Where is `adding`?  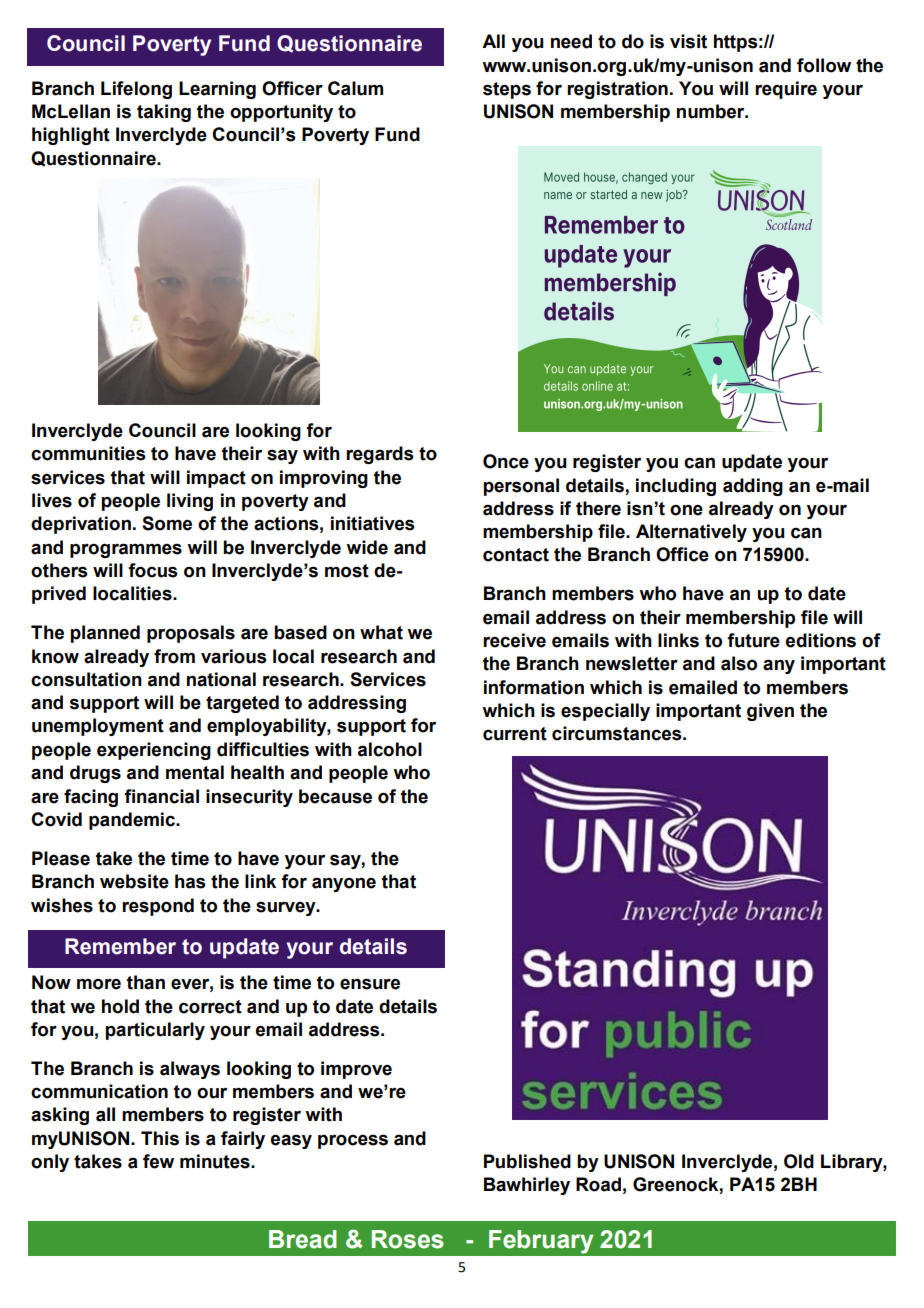 adding is located at coordinates (753, 487).
